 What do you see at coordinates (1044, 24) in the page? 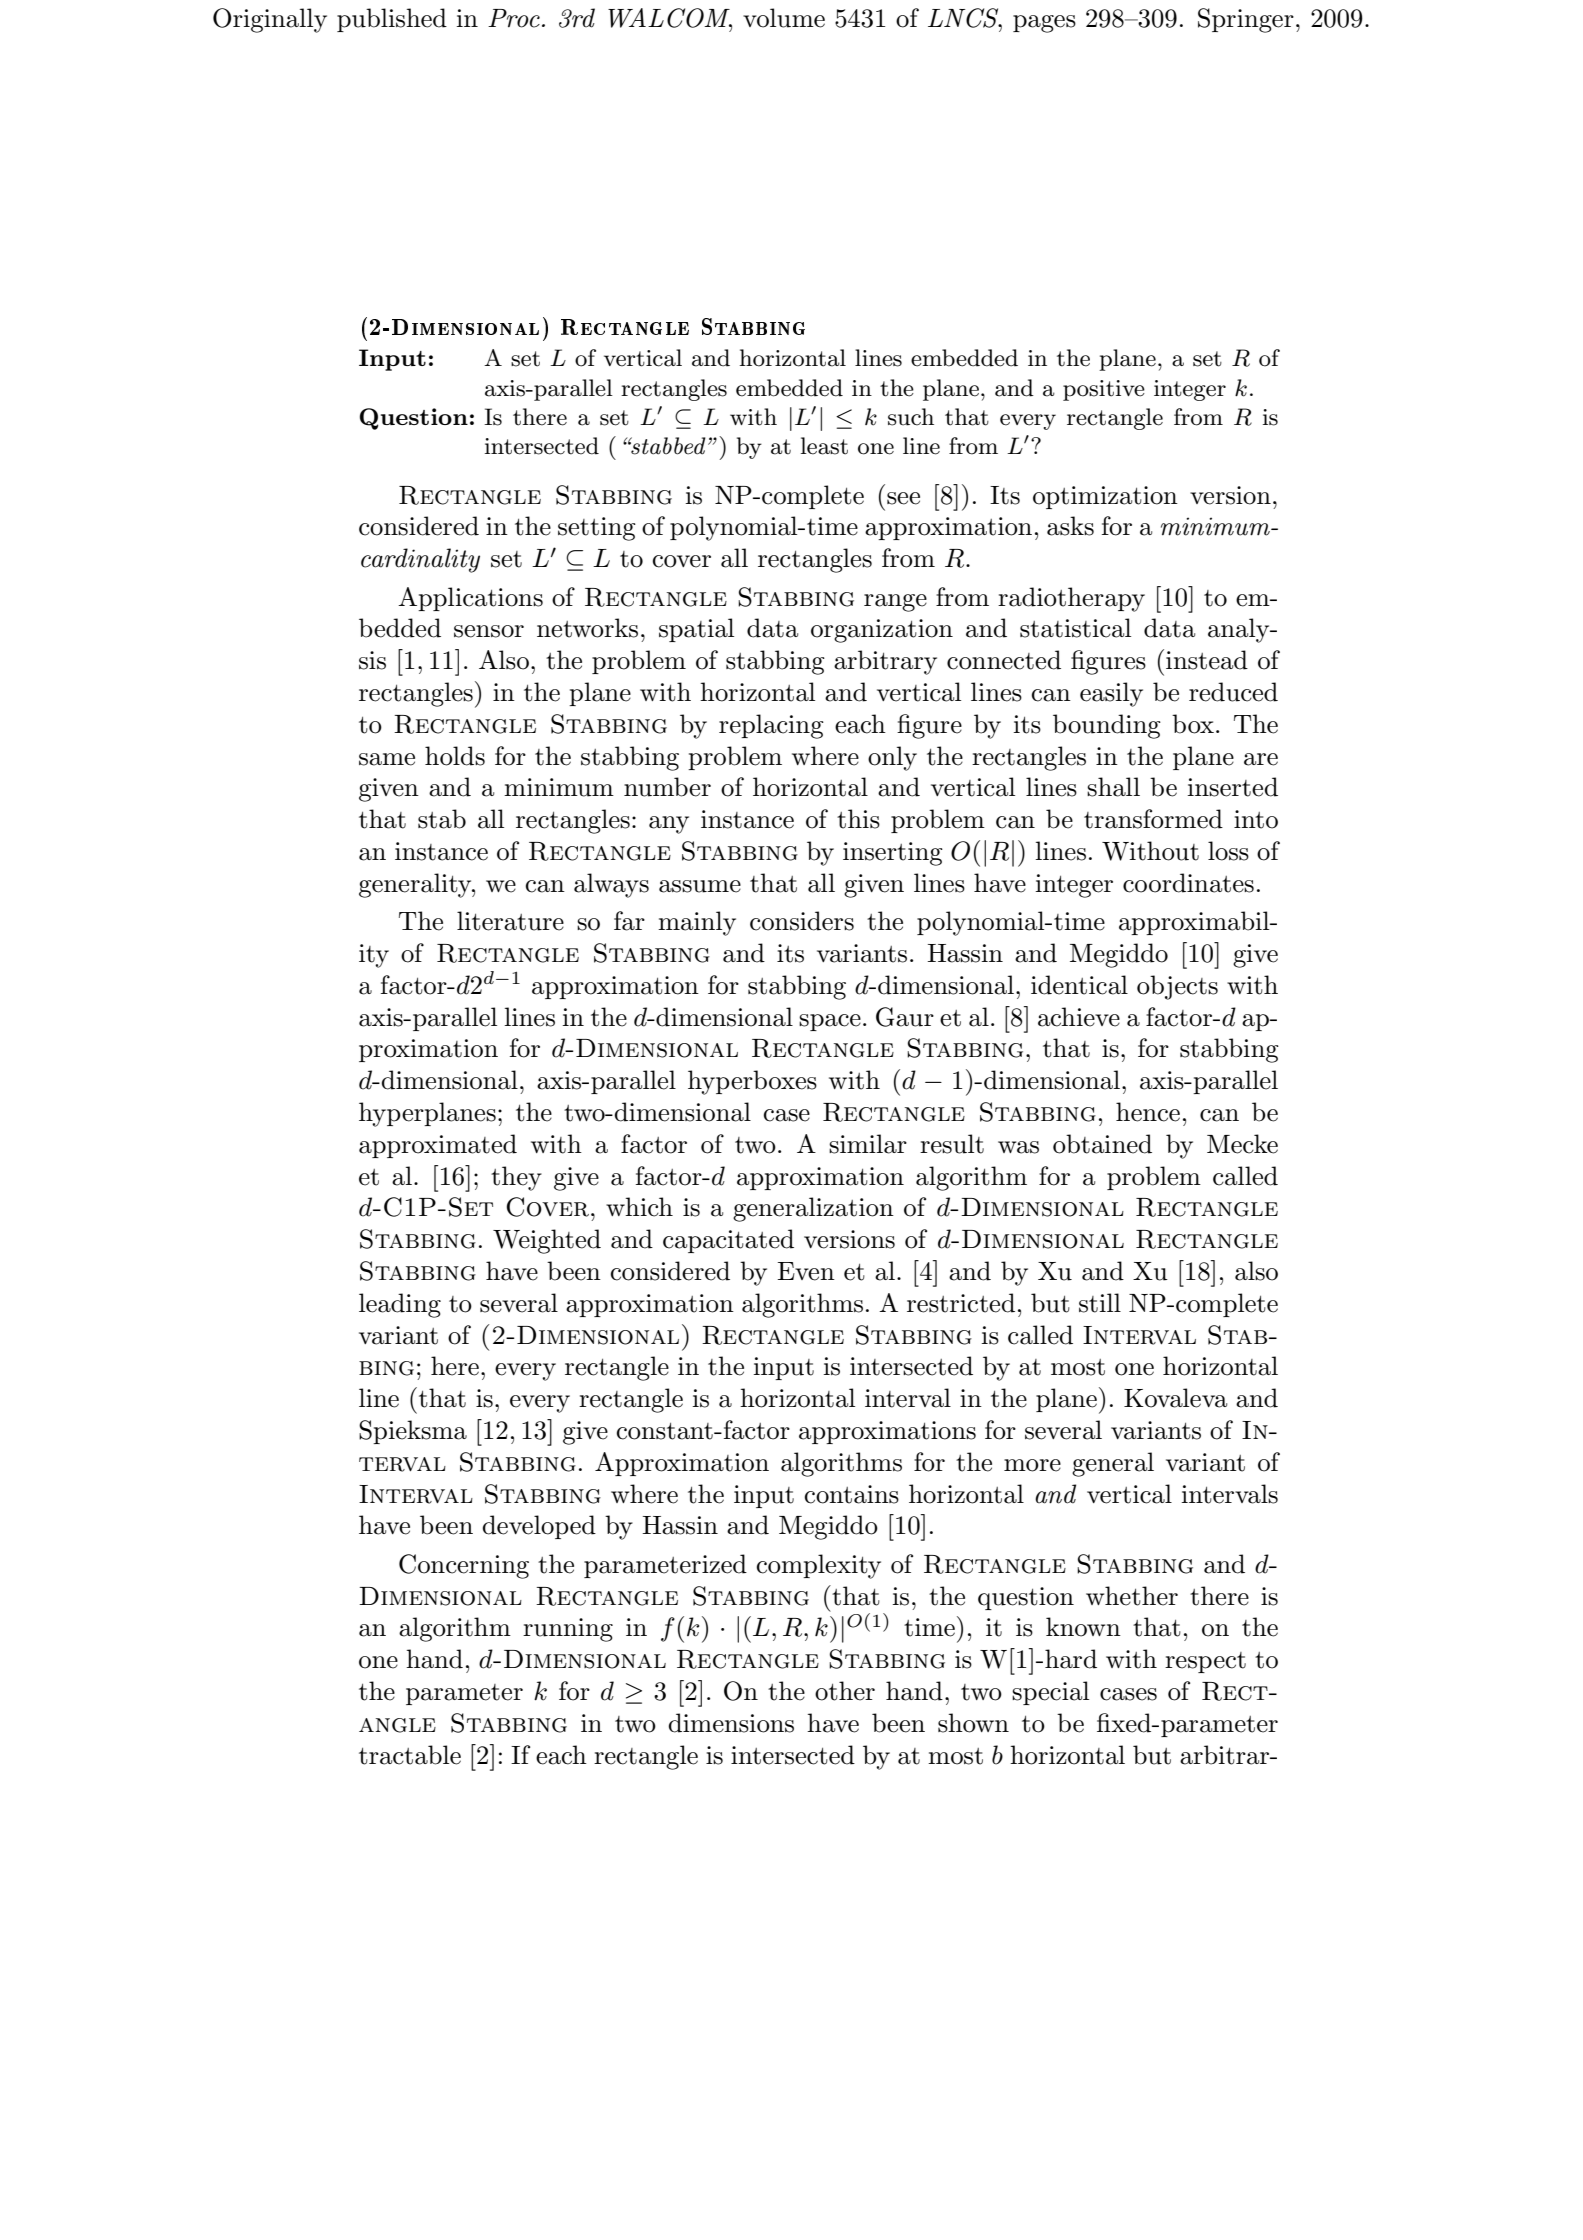
I see `pages` at bounding box center [1044, 24].
